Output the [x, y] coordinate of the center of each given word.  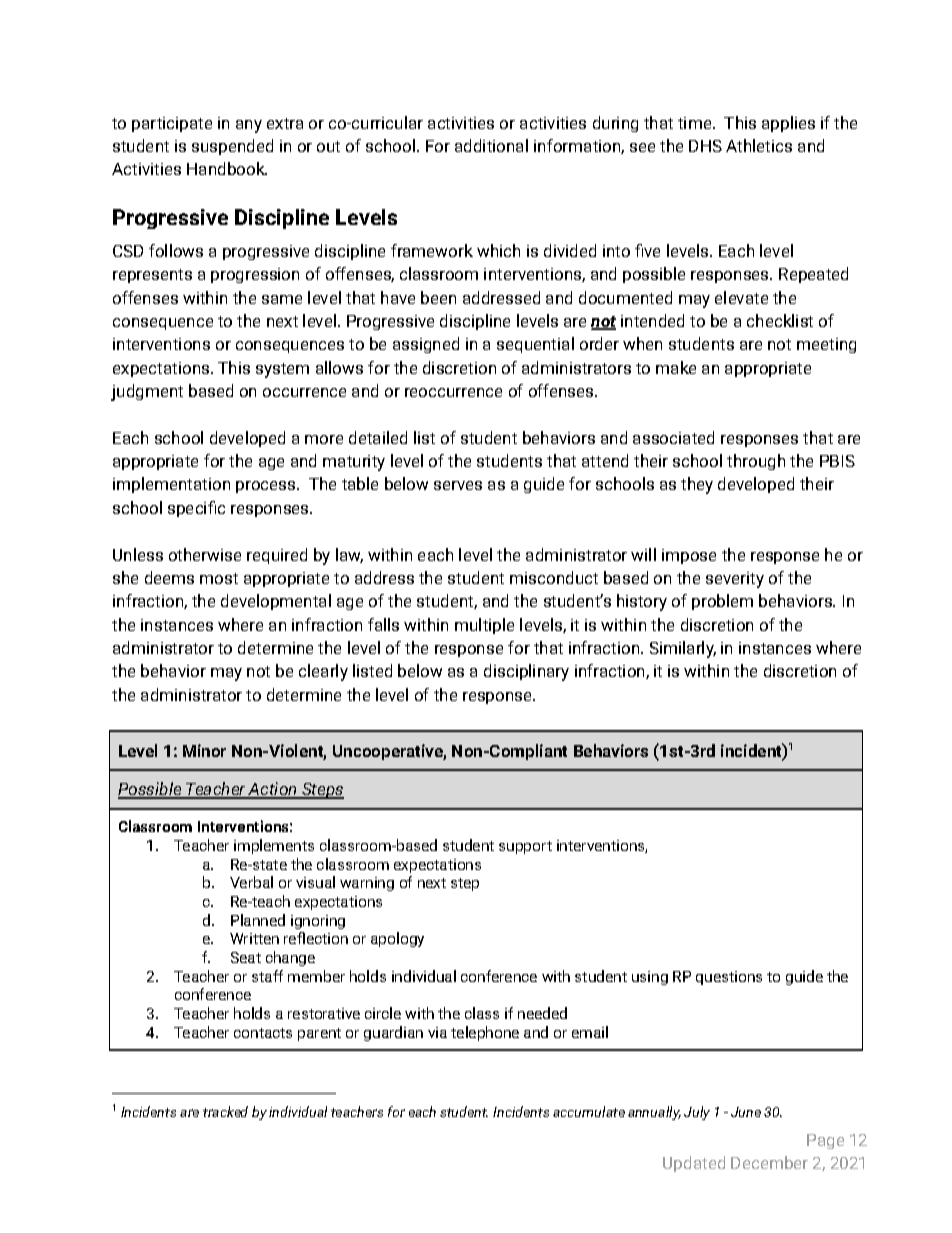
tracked [225, 1111]
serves [458, 485]
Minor [204, 750]
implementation [171, 485]
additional [491, 145]
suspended [232, 147]
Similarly [683, 649]
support [525, 847]
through [756, 462]
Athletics [759, 145]
